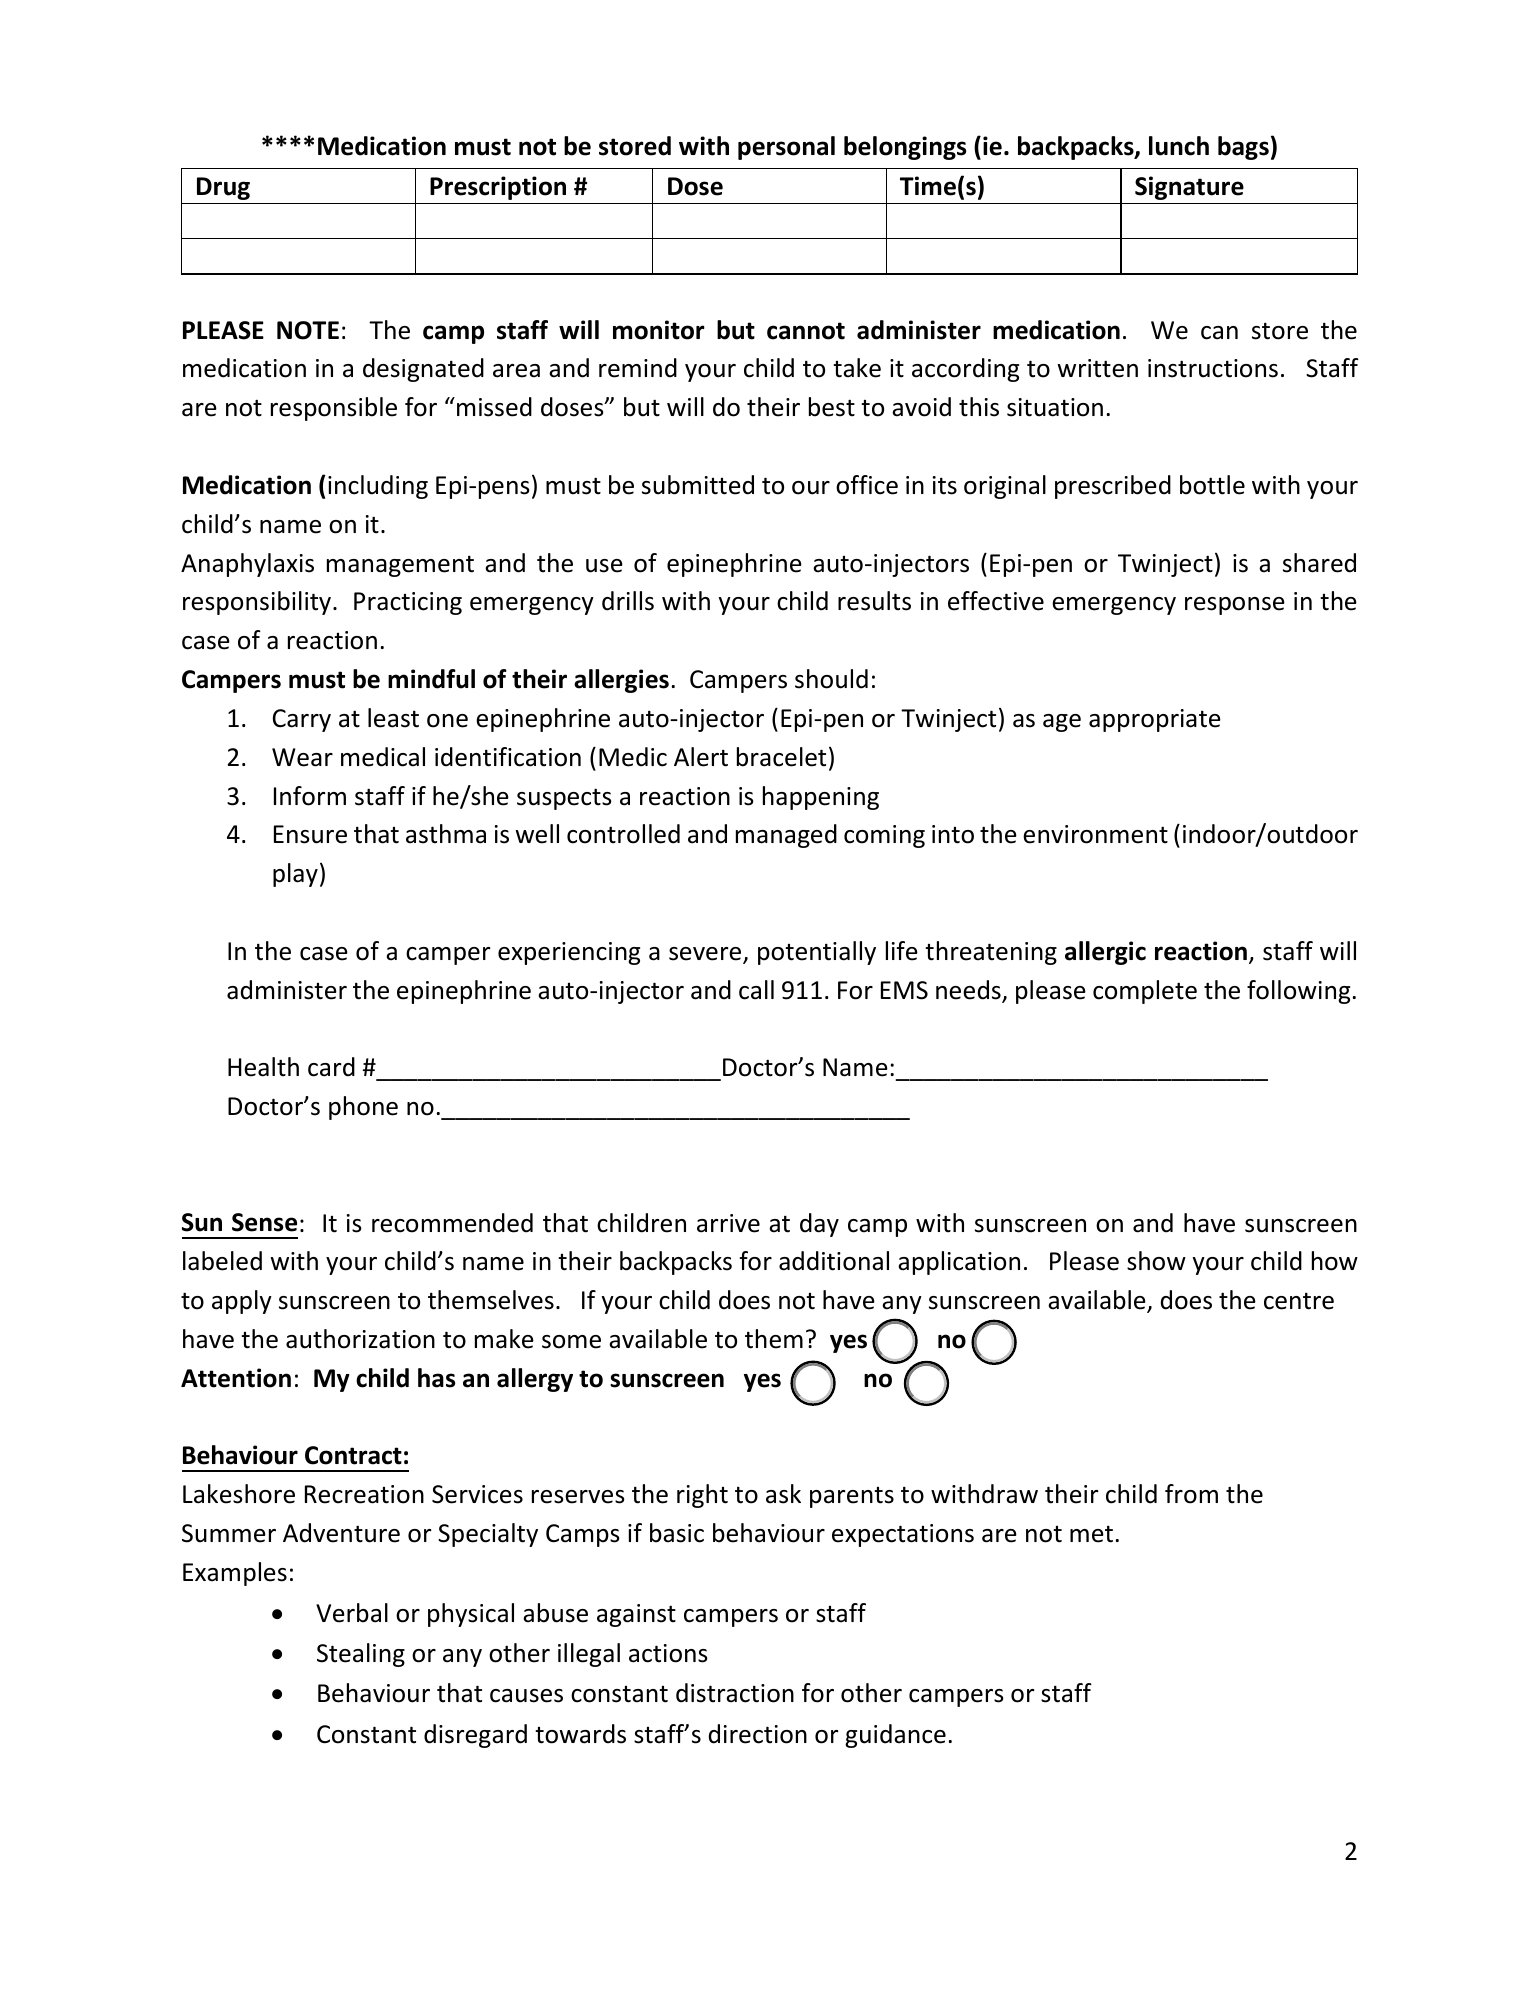 The height and width of the image is (1991, 1539). What do you see at coordinates (1212, 485) in the image?
I see `bottle` at bounding box center [1212, 485].
